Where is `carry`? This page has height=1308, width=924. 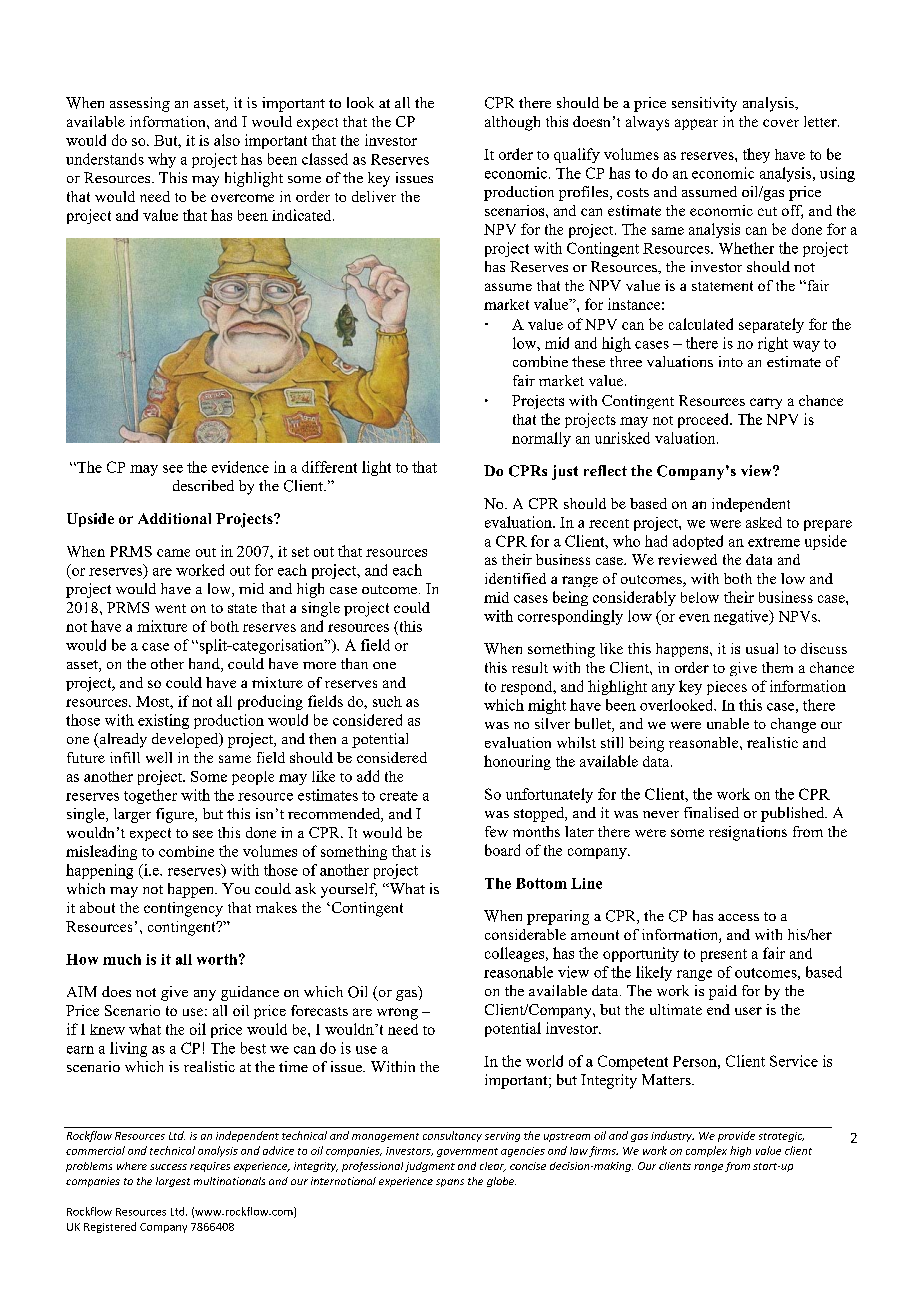 carry is located at coordinates (766, 403).
